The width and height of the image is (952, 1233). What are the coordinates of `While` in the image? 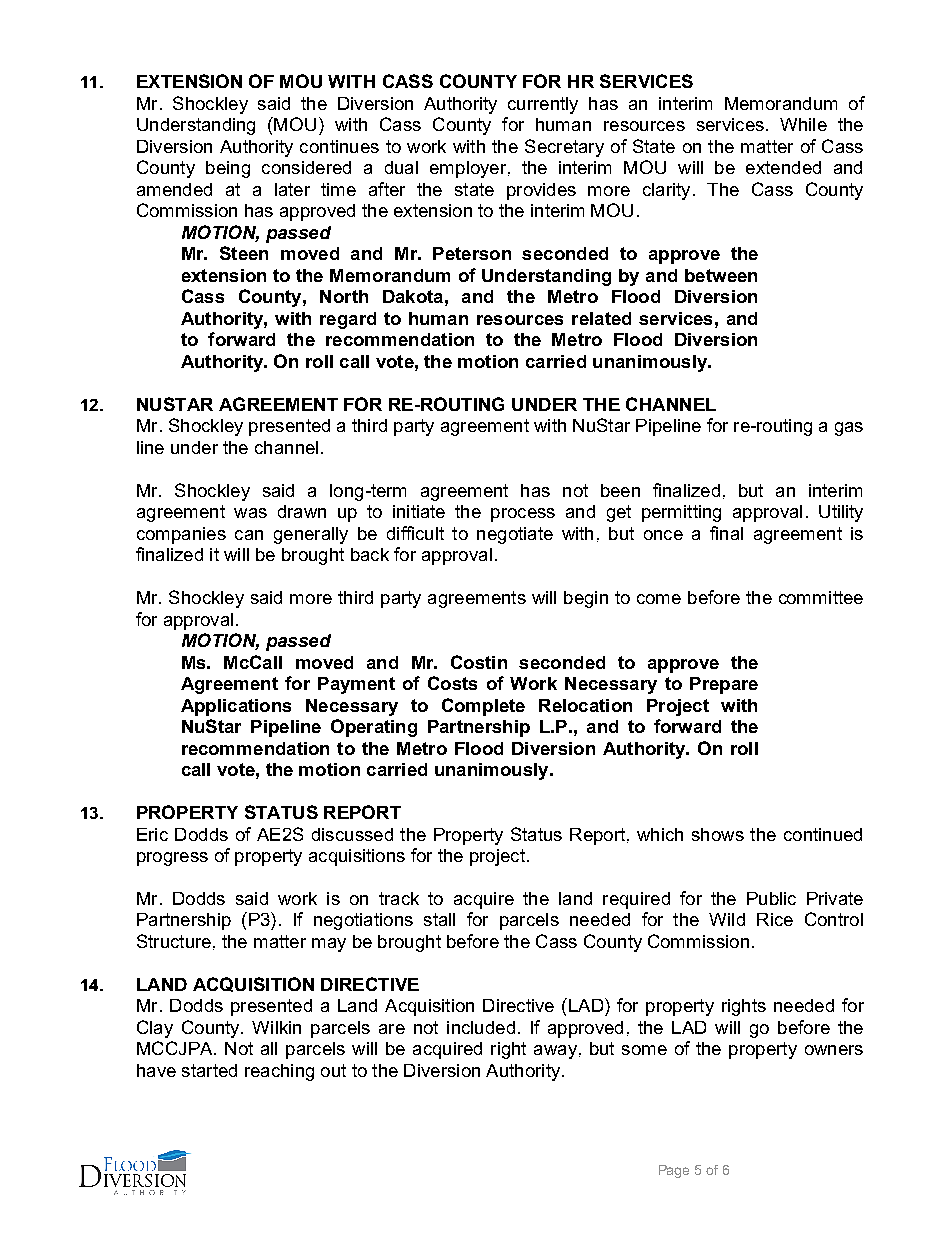 It's located at (803, 124).
